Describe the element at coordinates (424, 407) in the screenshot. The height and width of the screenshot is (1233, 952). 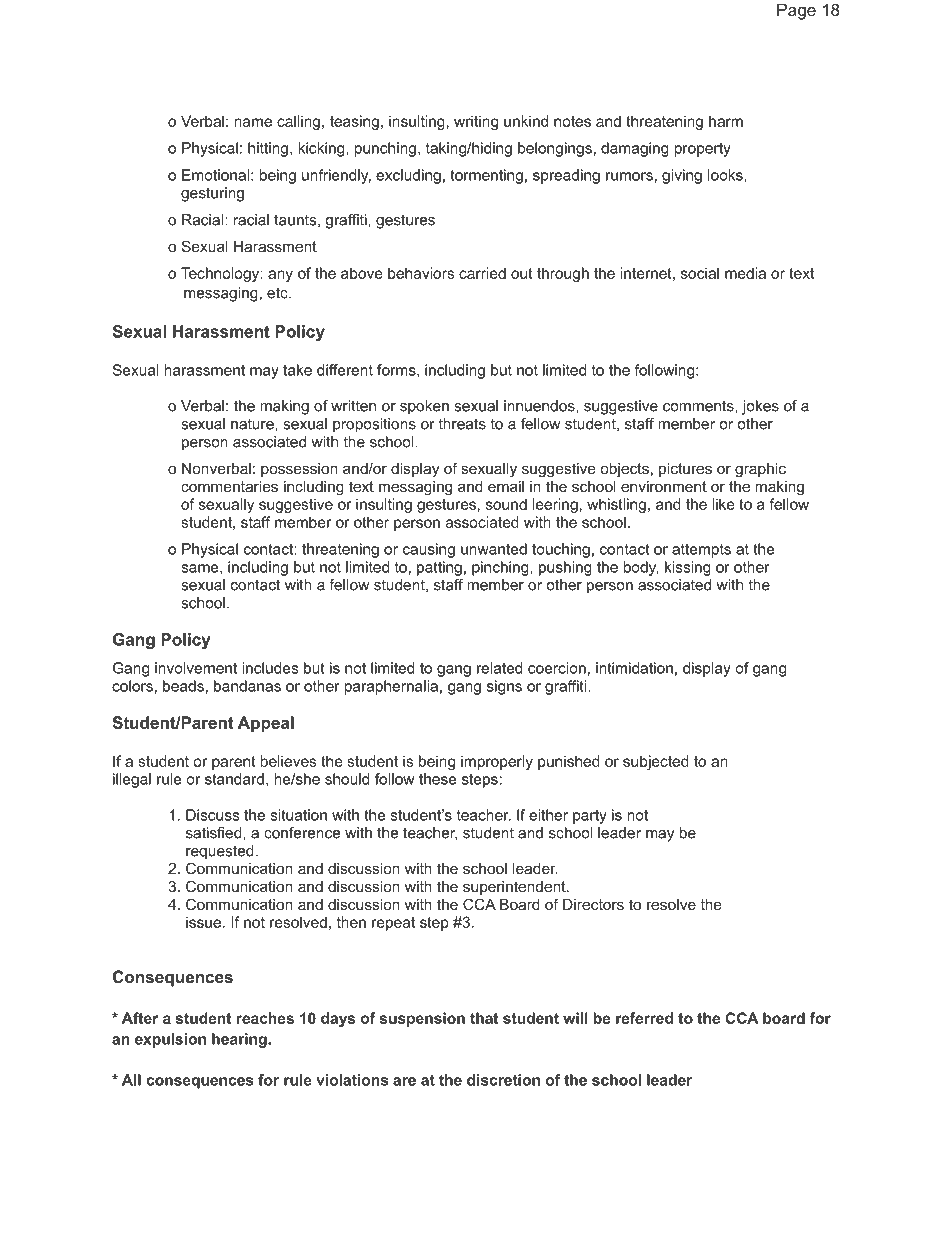
I see `spoken` at that location.
